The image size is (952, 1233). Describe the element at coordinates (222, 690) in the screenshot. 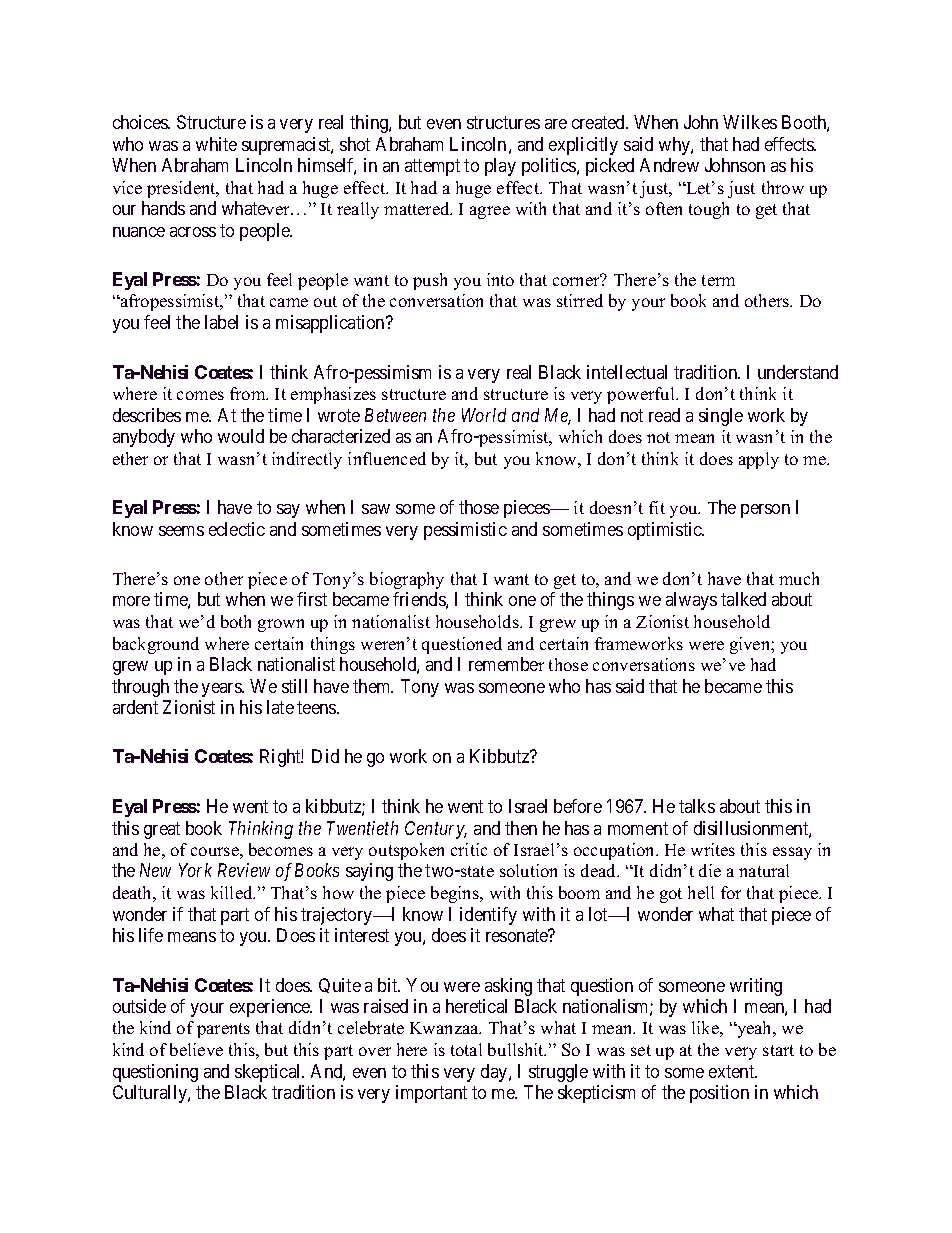

I see `years` at that location.
